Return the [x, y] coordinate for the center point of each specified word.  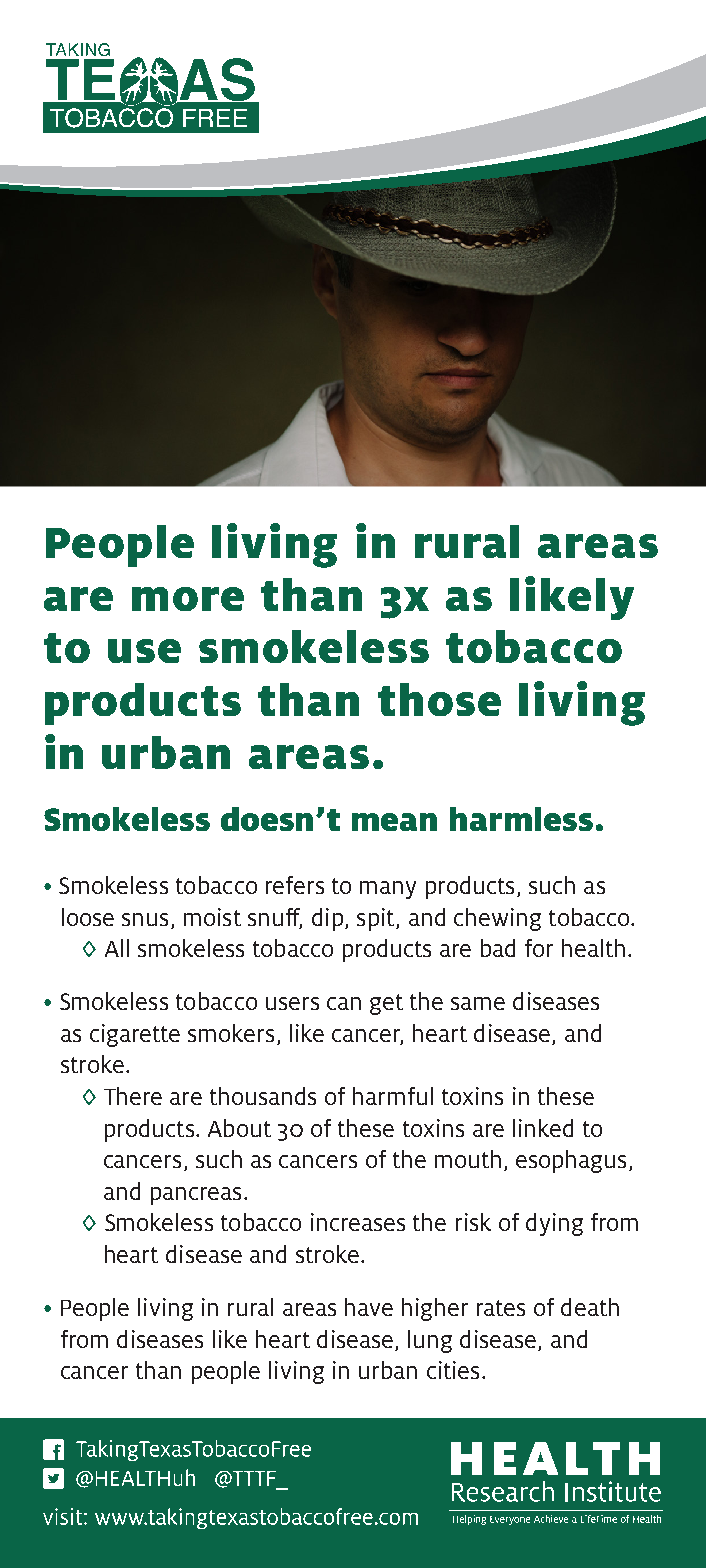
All [117, 948]
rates [501, 1308]
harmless [521, 819]
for [539, 948]
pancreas [196, 1196]
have [369, 1307]
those [439, 699]
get [386, 1004]
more [188, 599]
